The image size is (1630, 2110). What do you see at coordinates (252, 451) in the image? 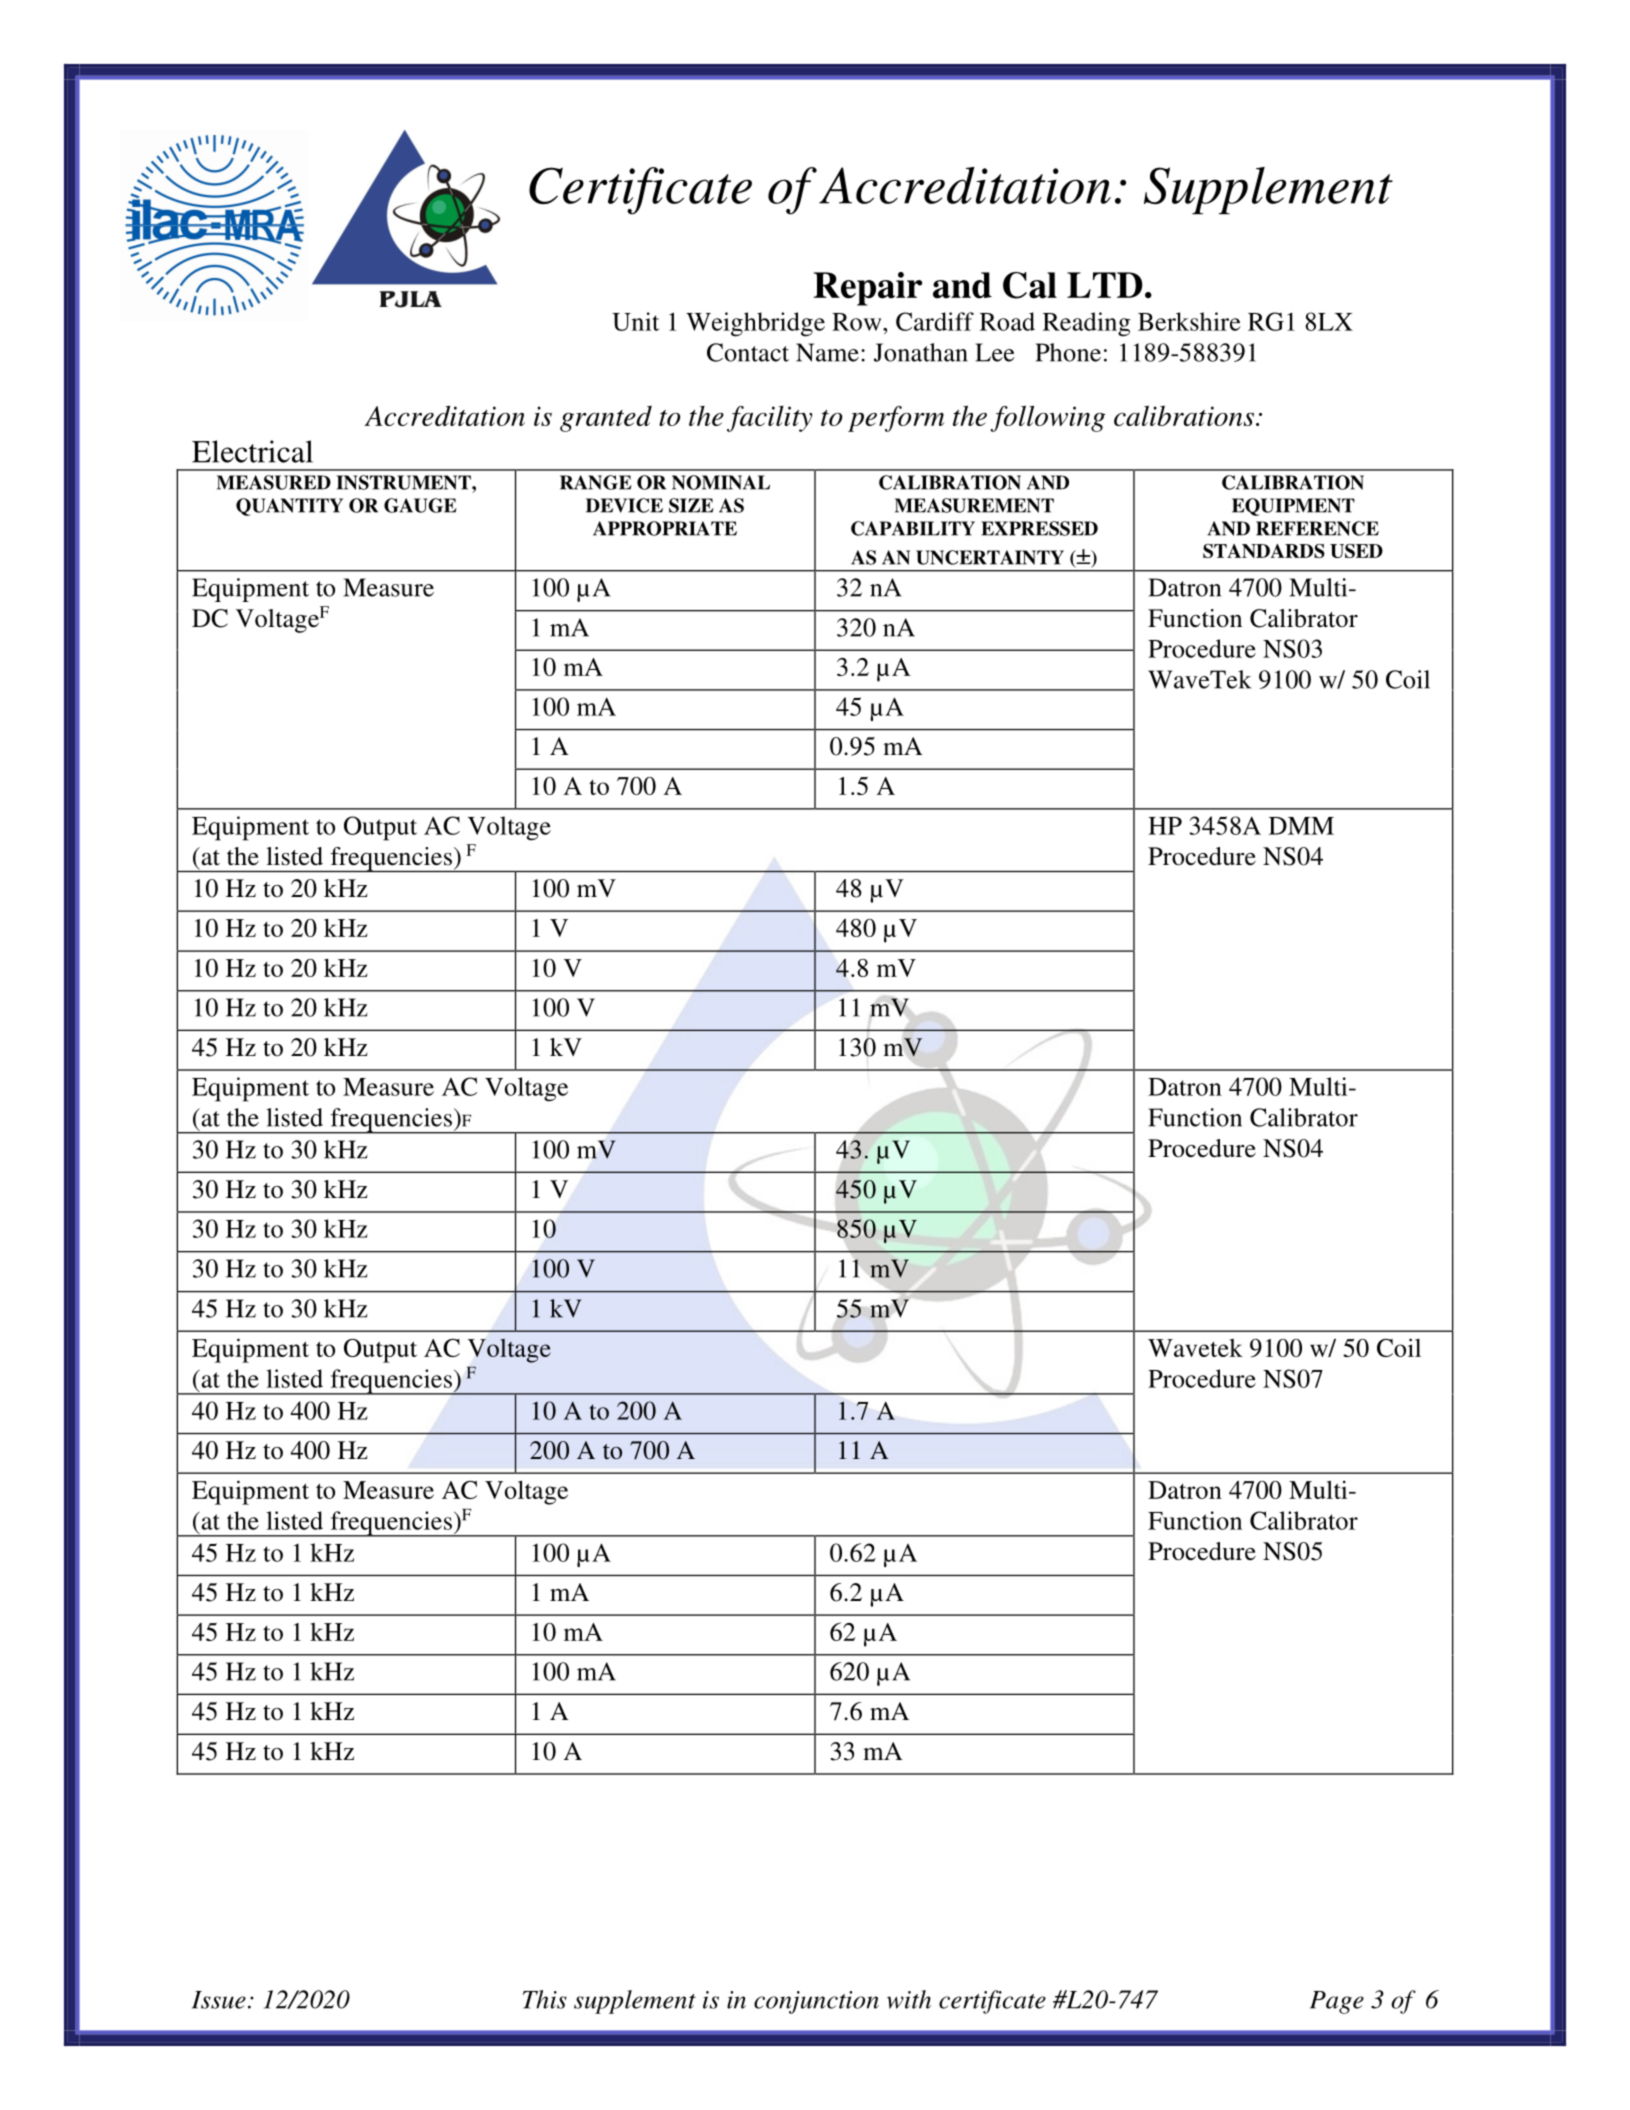
I see `Electrical` at bounding box center [252, 451].
